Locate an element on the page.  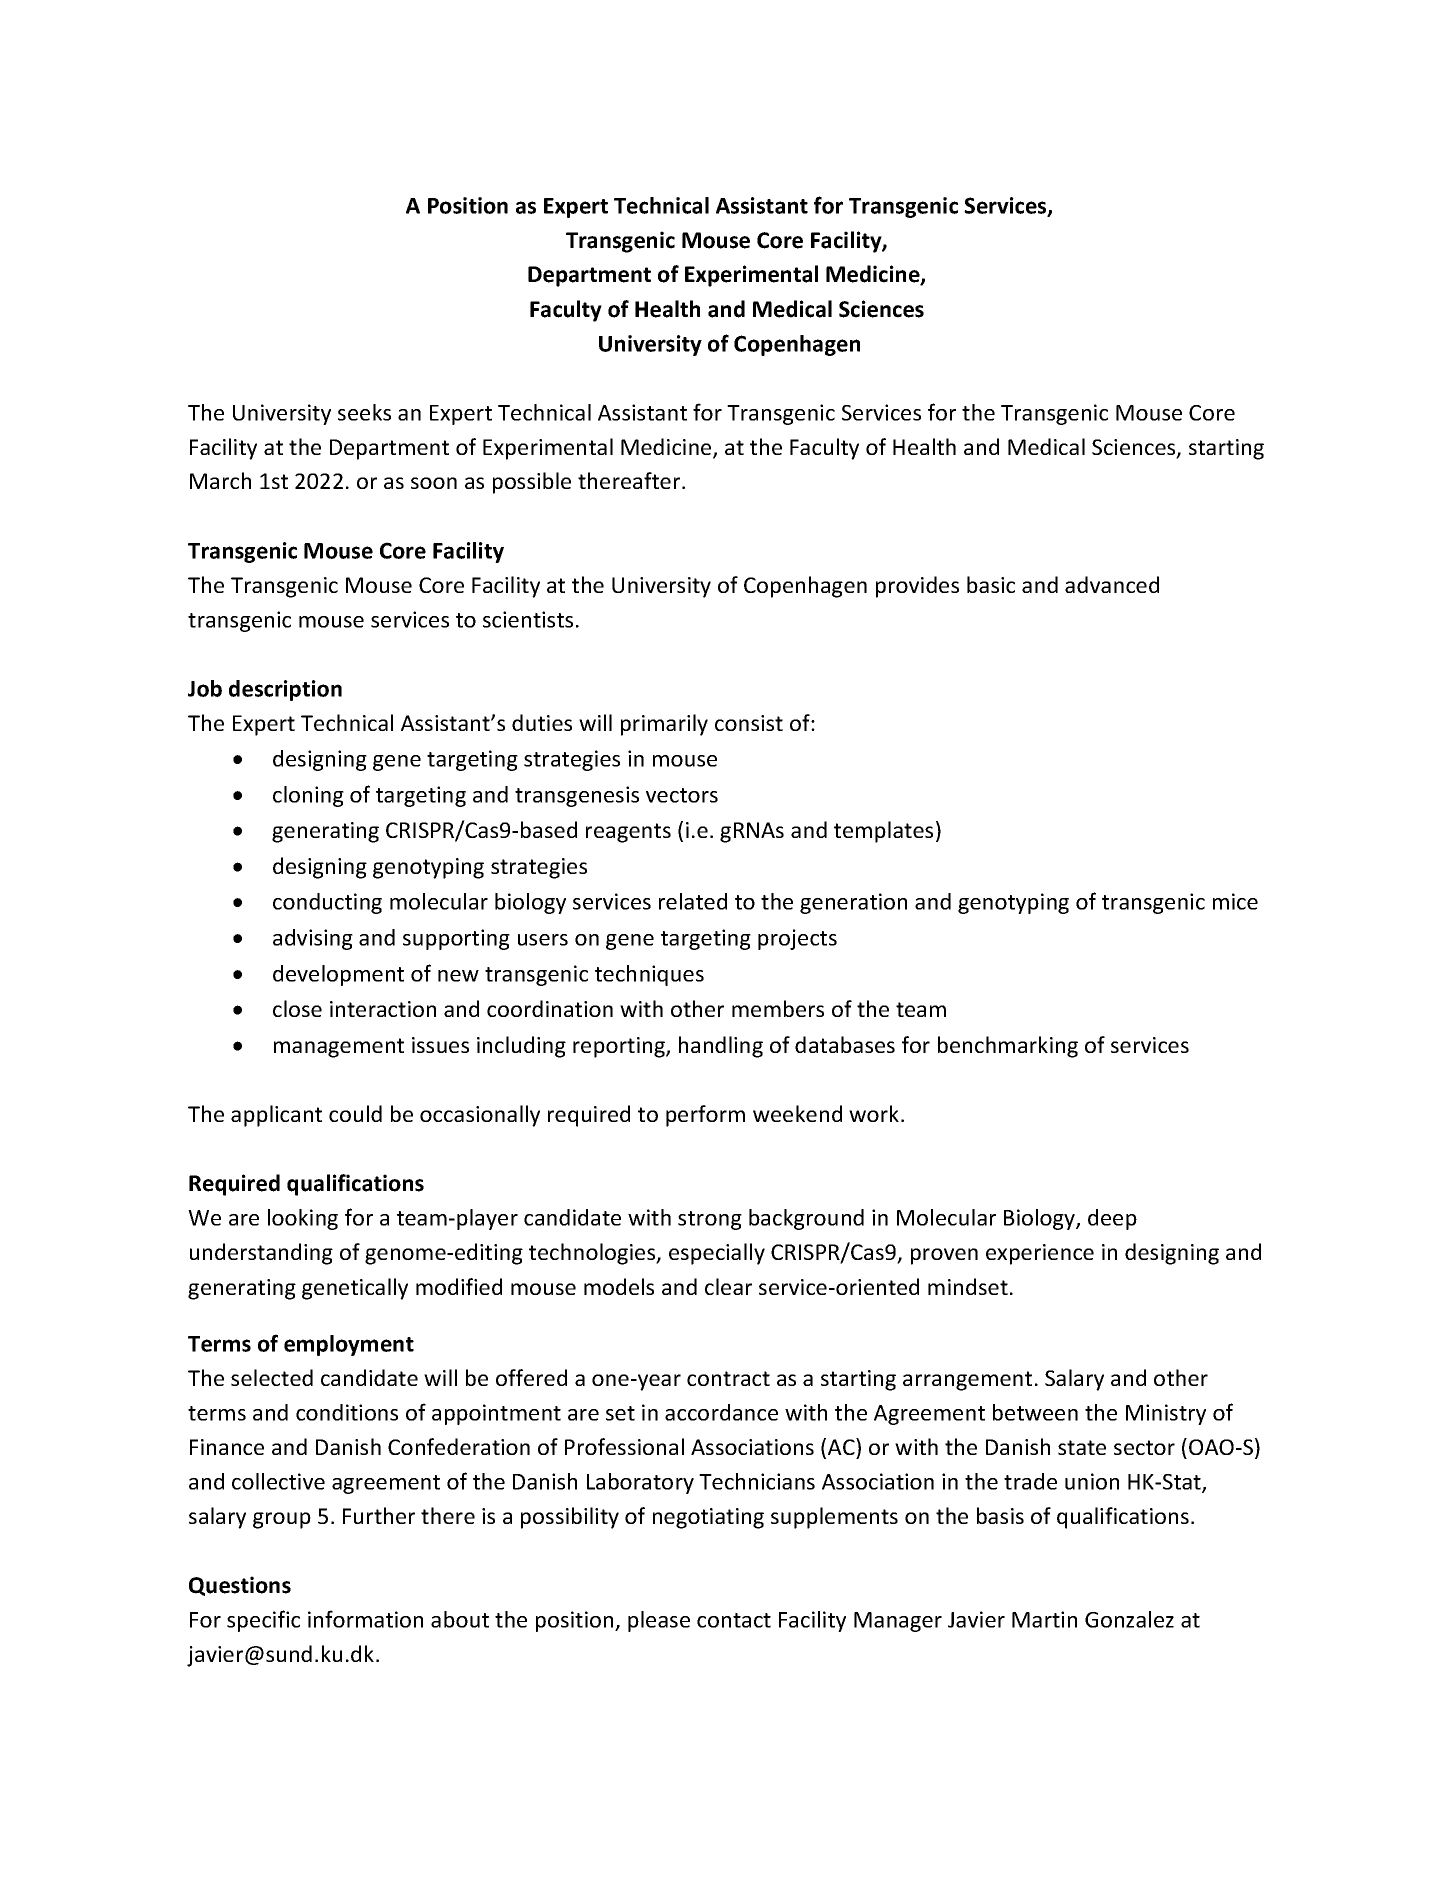
advanced is located at coordinates (1112, 584).
